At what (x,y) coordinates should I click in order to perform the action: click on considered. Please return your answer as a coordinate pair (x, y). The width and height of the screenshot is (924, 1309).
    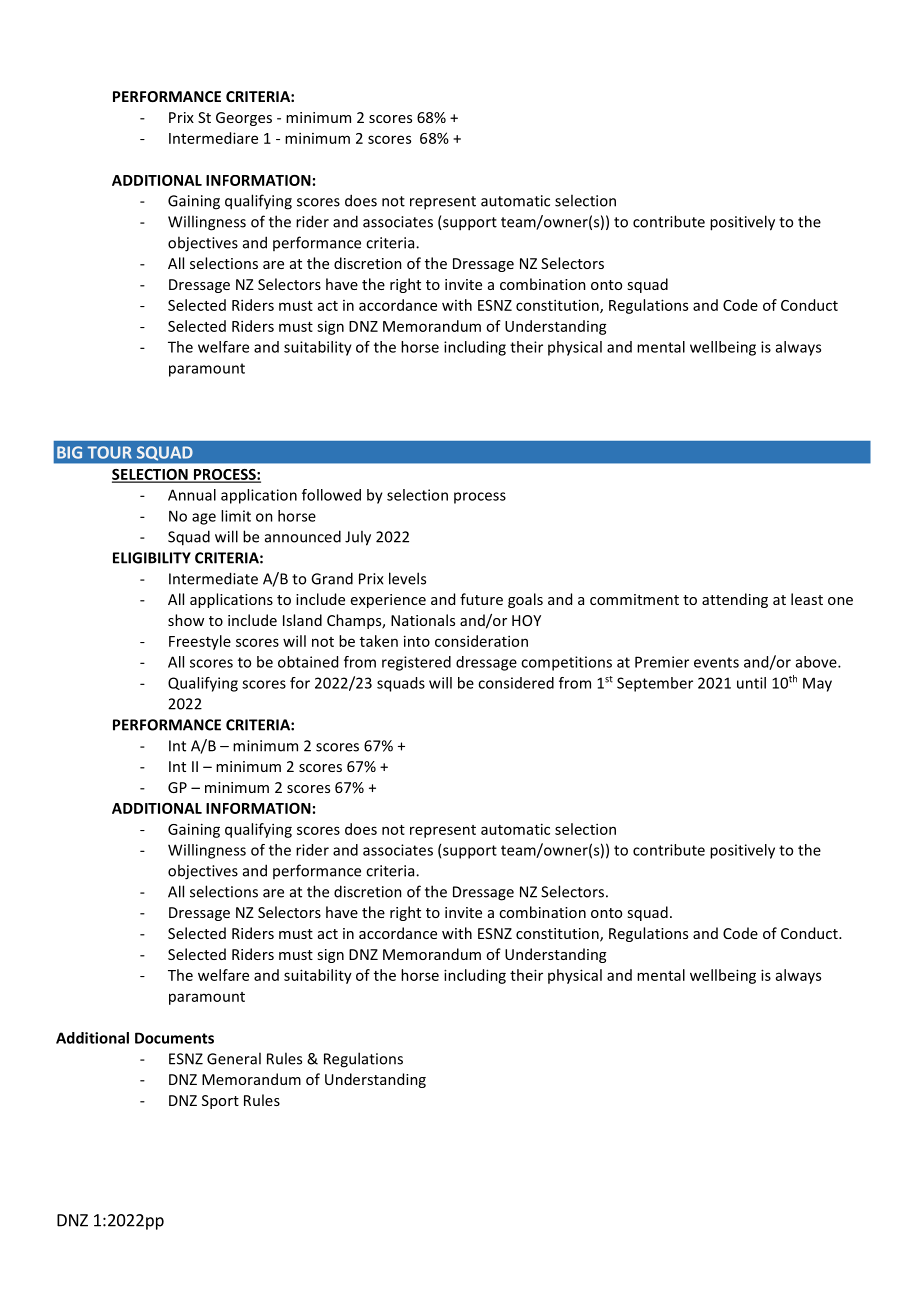
    Looking at the image, I should click on (516, 683).
